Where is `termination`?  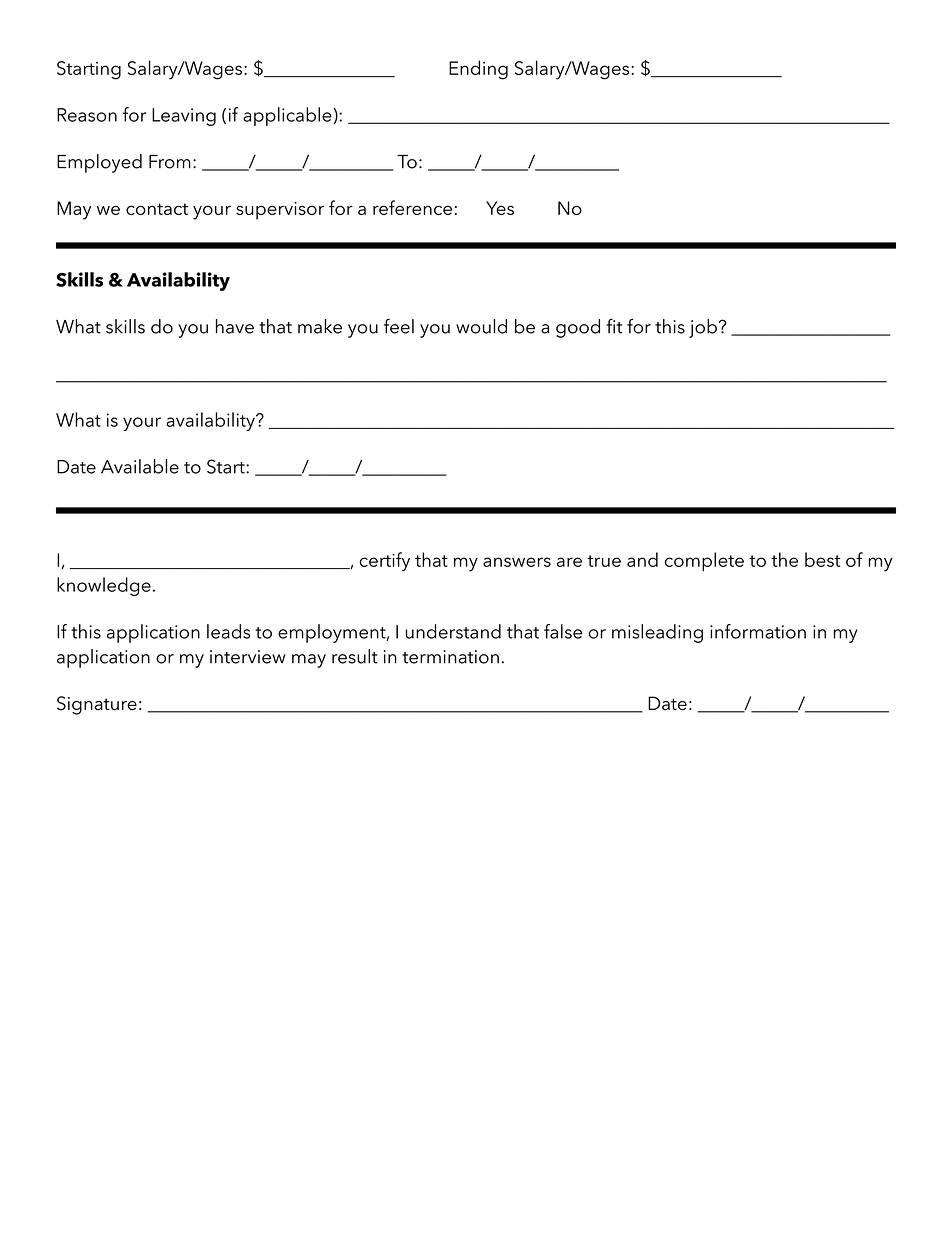 termination is located at coordinates (450, 657).
